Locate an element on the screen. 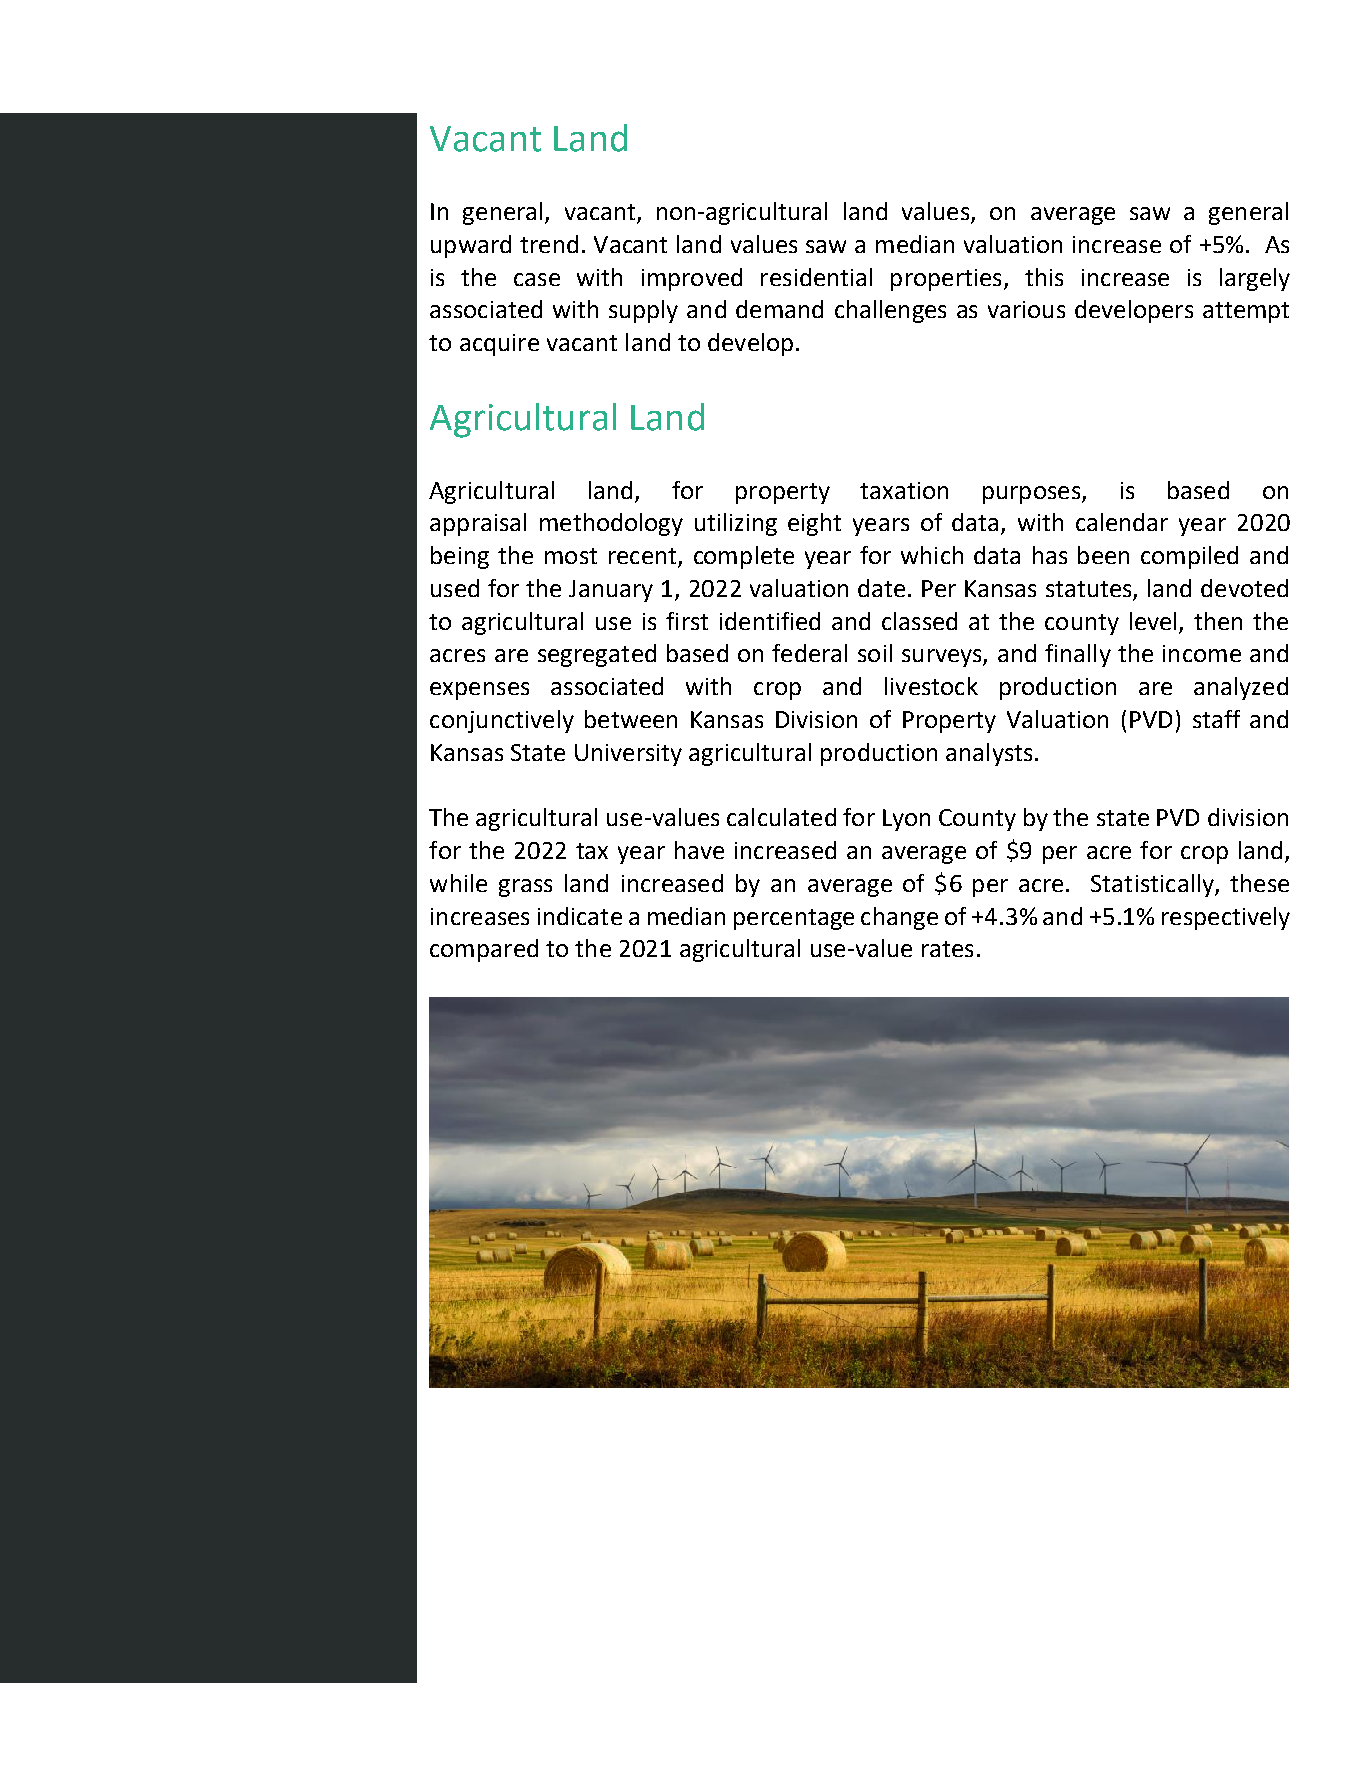  level is located at coordinates (1153, 621).
